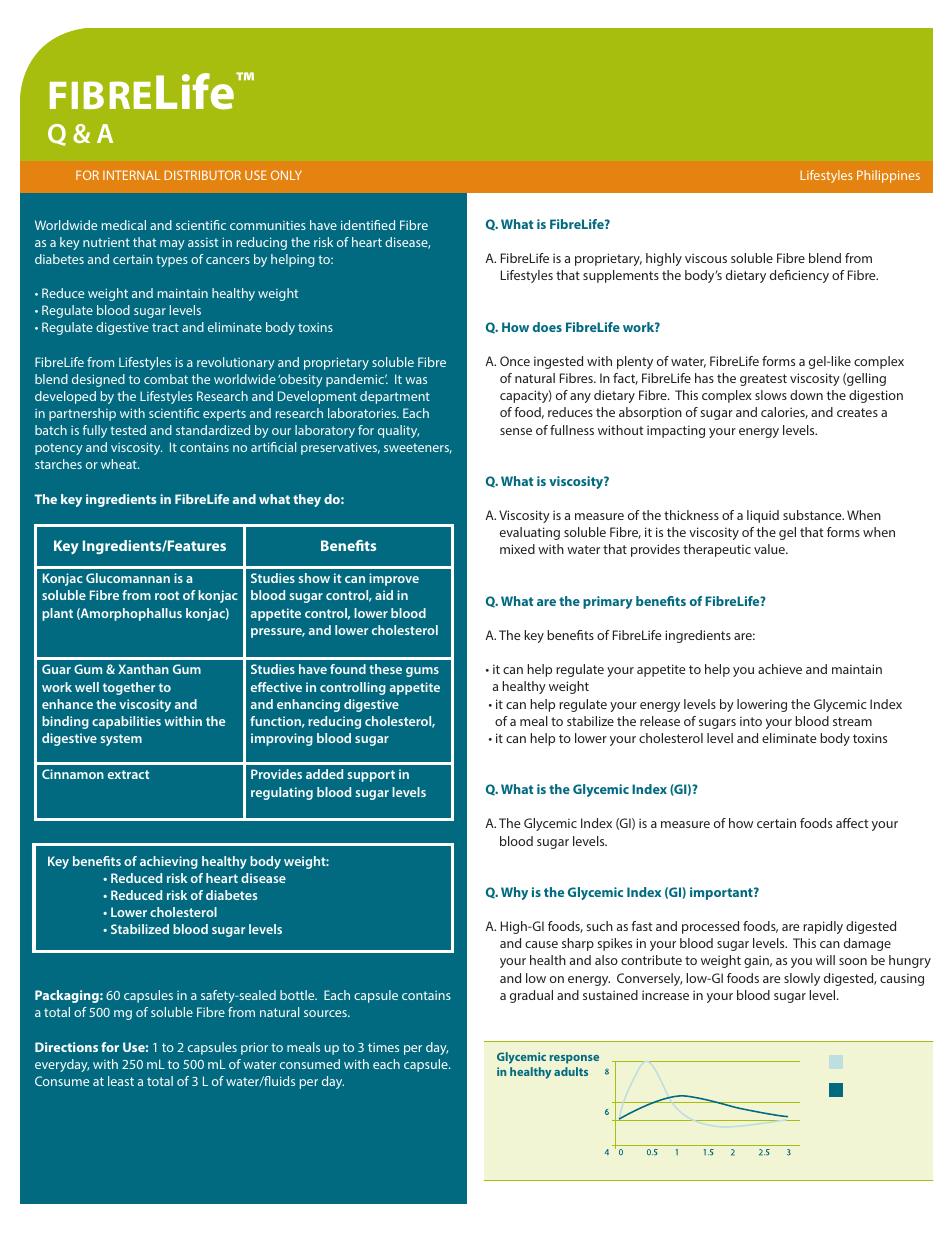  What do you see at coordinates (368, 225) in the screenshot?
I see `identified` at bounding box center [368, 225].
